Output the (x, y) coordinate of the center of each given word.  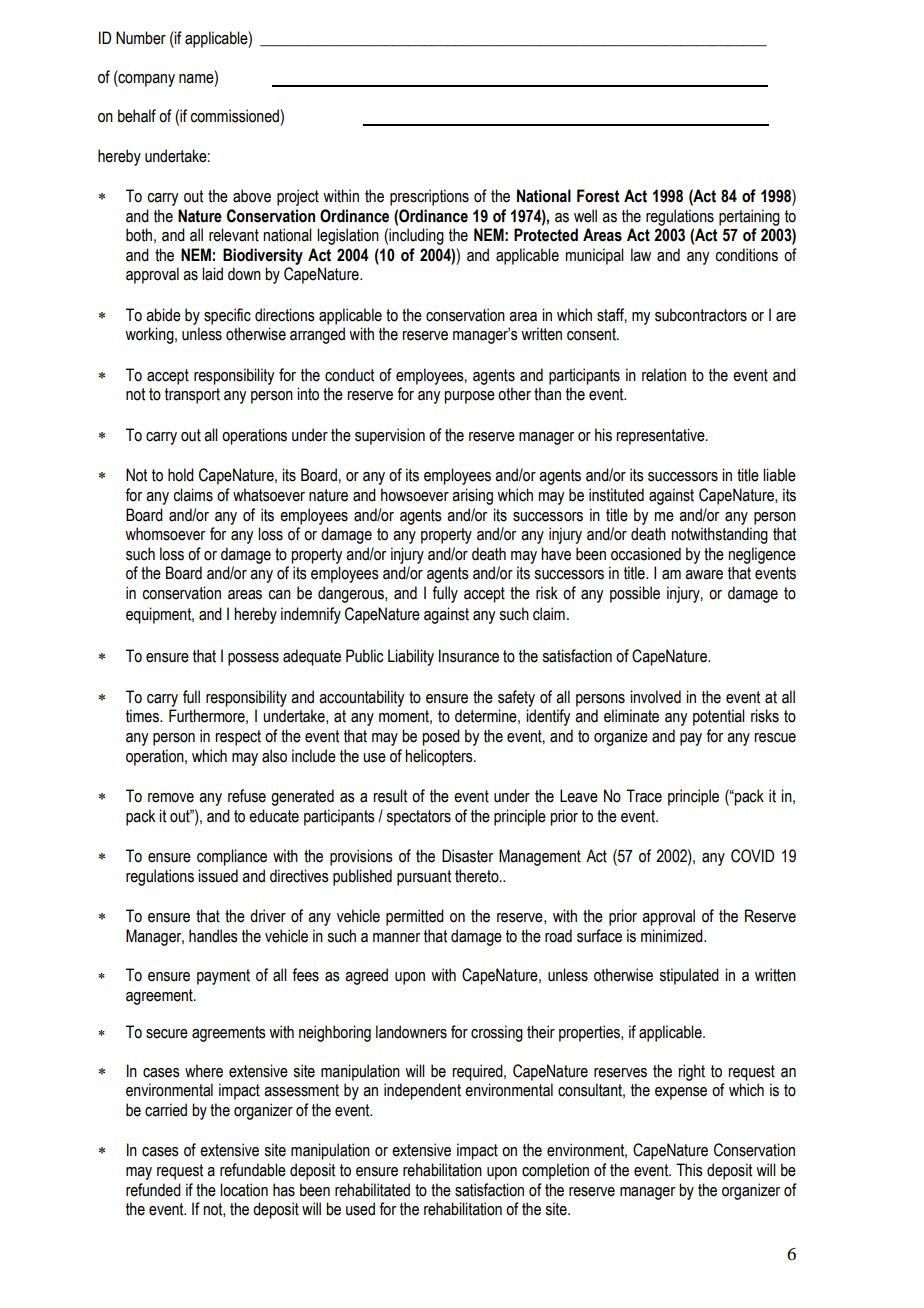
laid (212, 274)
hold (181, 475)
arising (472, 496)
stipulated (689, 976)
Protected (546, 235)
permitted (415, 917)
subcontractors (701, 315)
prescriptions (429, 197)
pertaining (749, 217)
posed (441, 737)
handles (213, 936)
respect (238, 738)
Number (141, 38)
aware (704, 575)
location (244, 1190)
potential (719, 717)
